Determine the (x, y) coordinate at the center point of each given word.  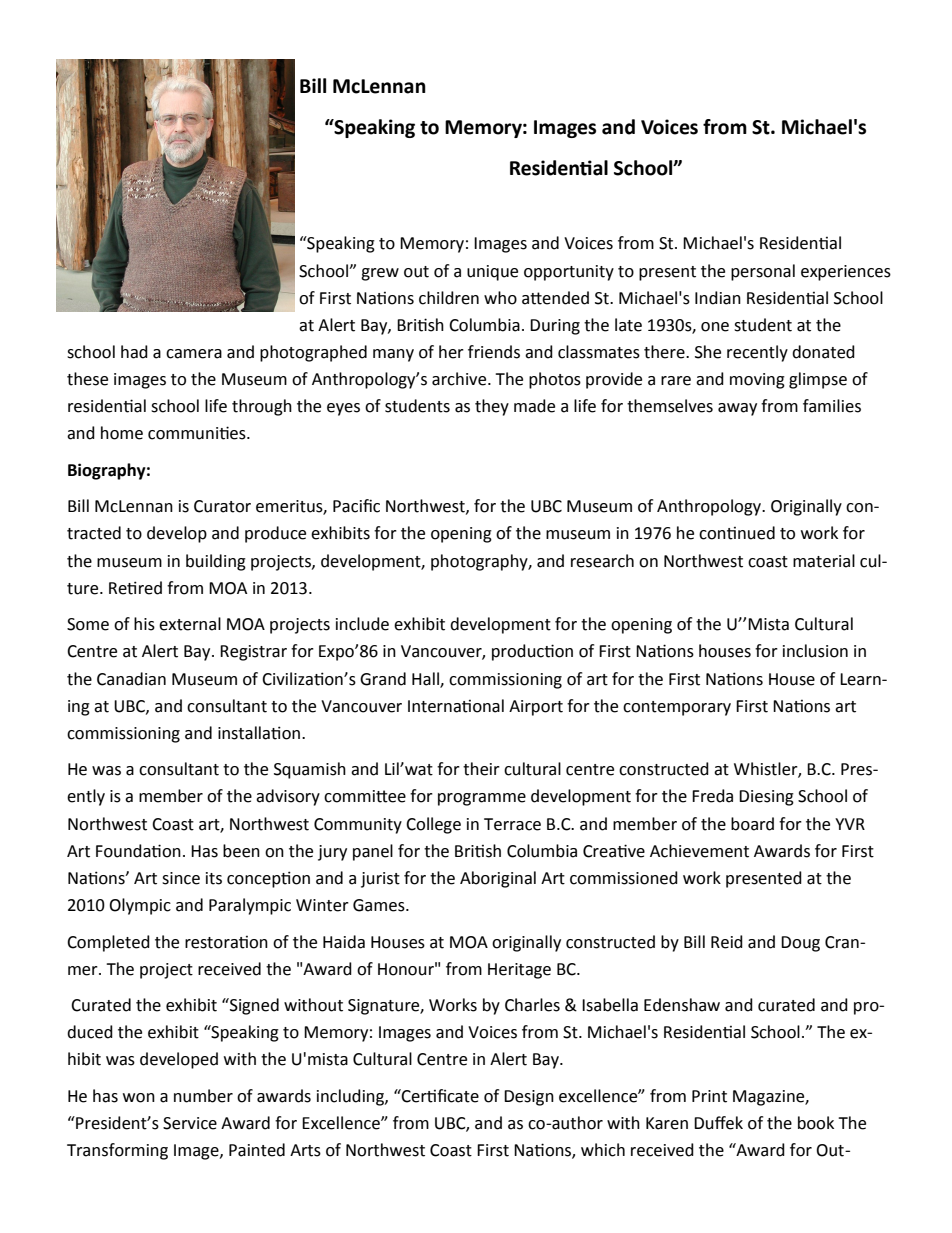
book (816, 1123)
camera (194, 354)
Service (190, 1123)
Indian (718, 298)
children (449, 298)
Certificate (439, 1096)
